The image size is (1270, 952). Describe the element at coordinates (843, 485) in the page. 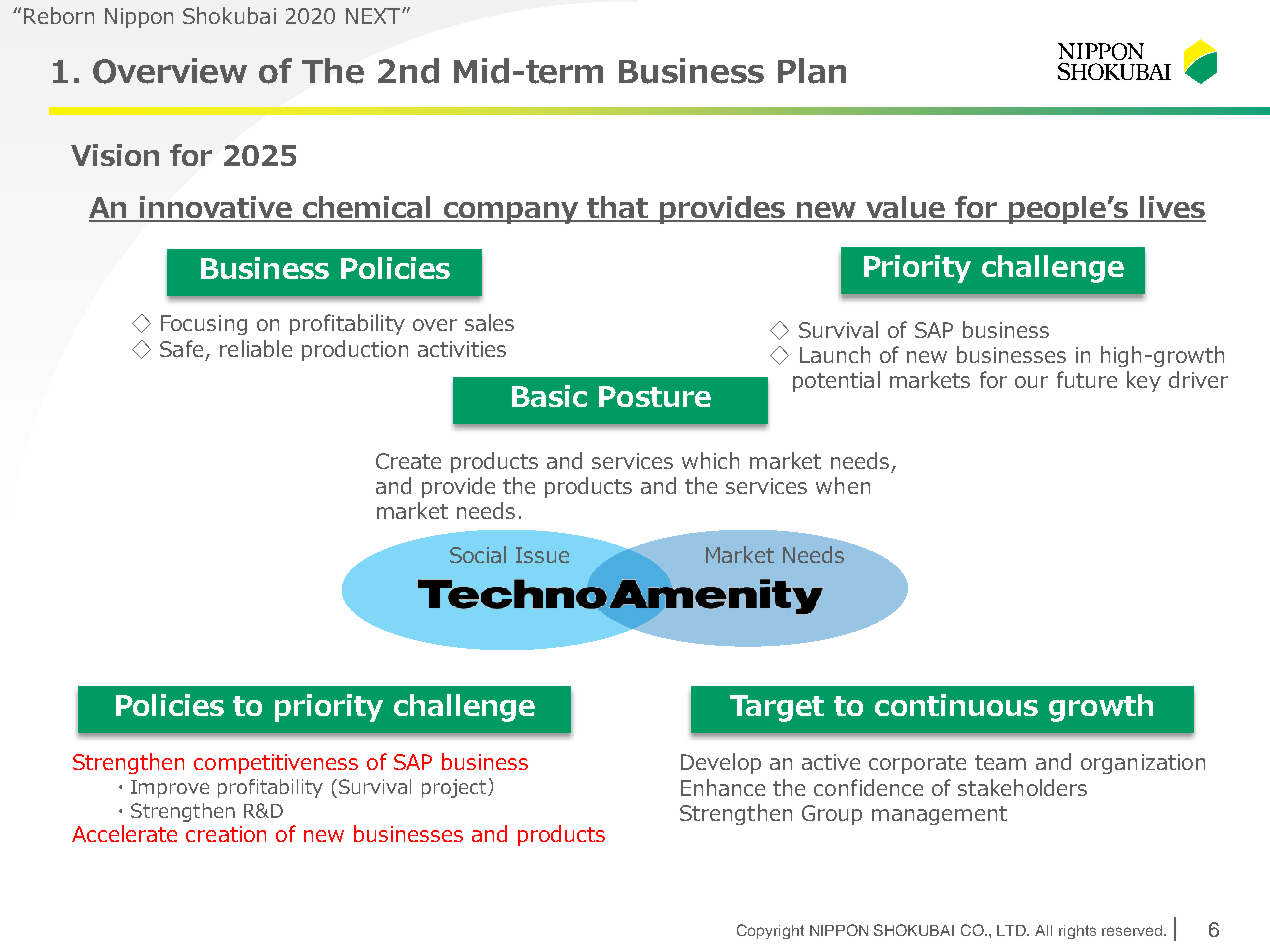

I see `when` at that location.
